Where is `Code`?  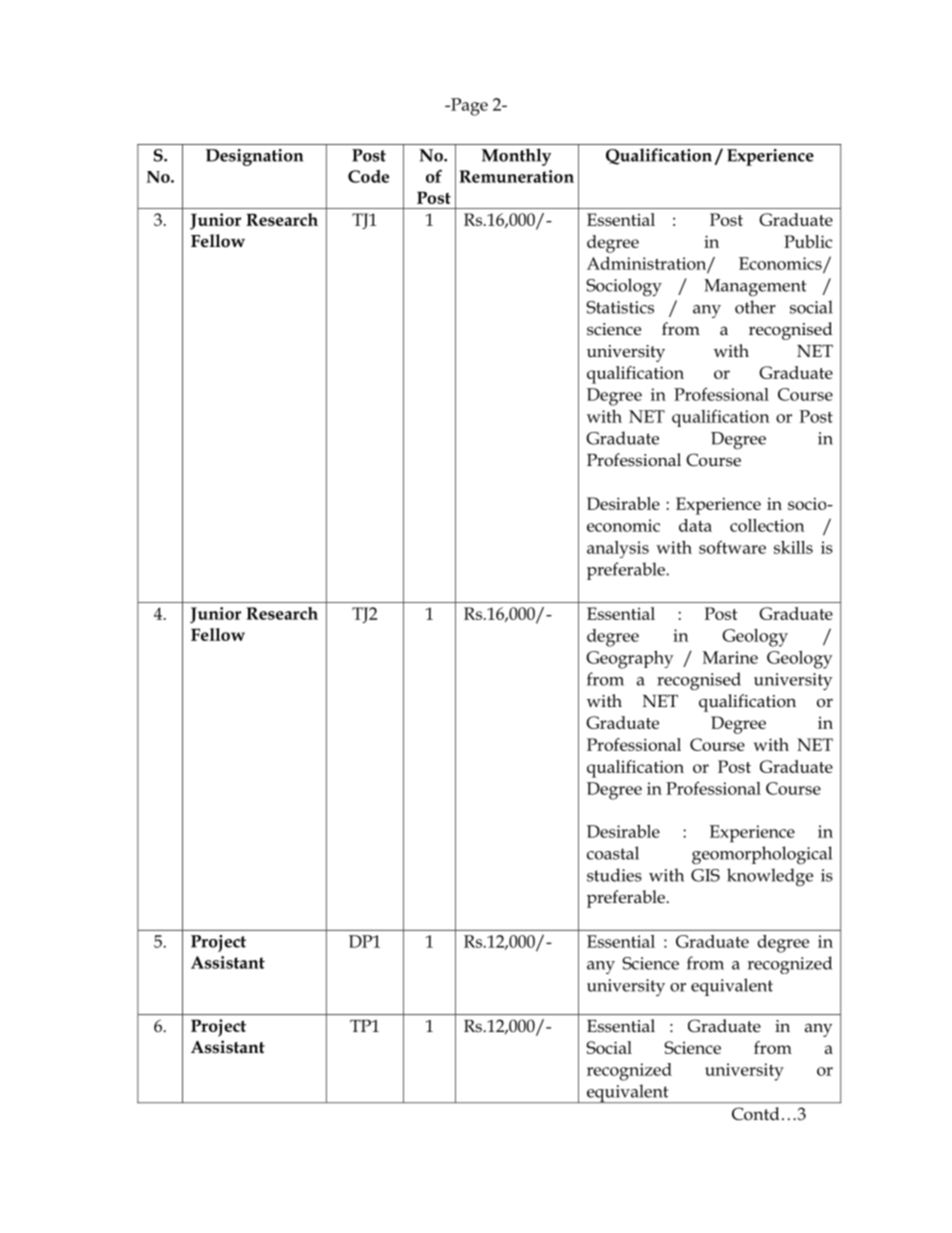
Code is located at coordinates (368, 176).
